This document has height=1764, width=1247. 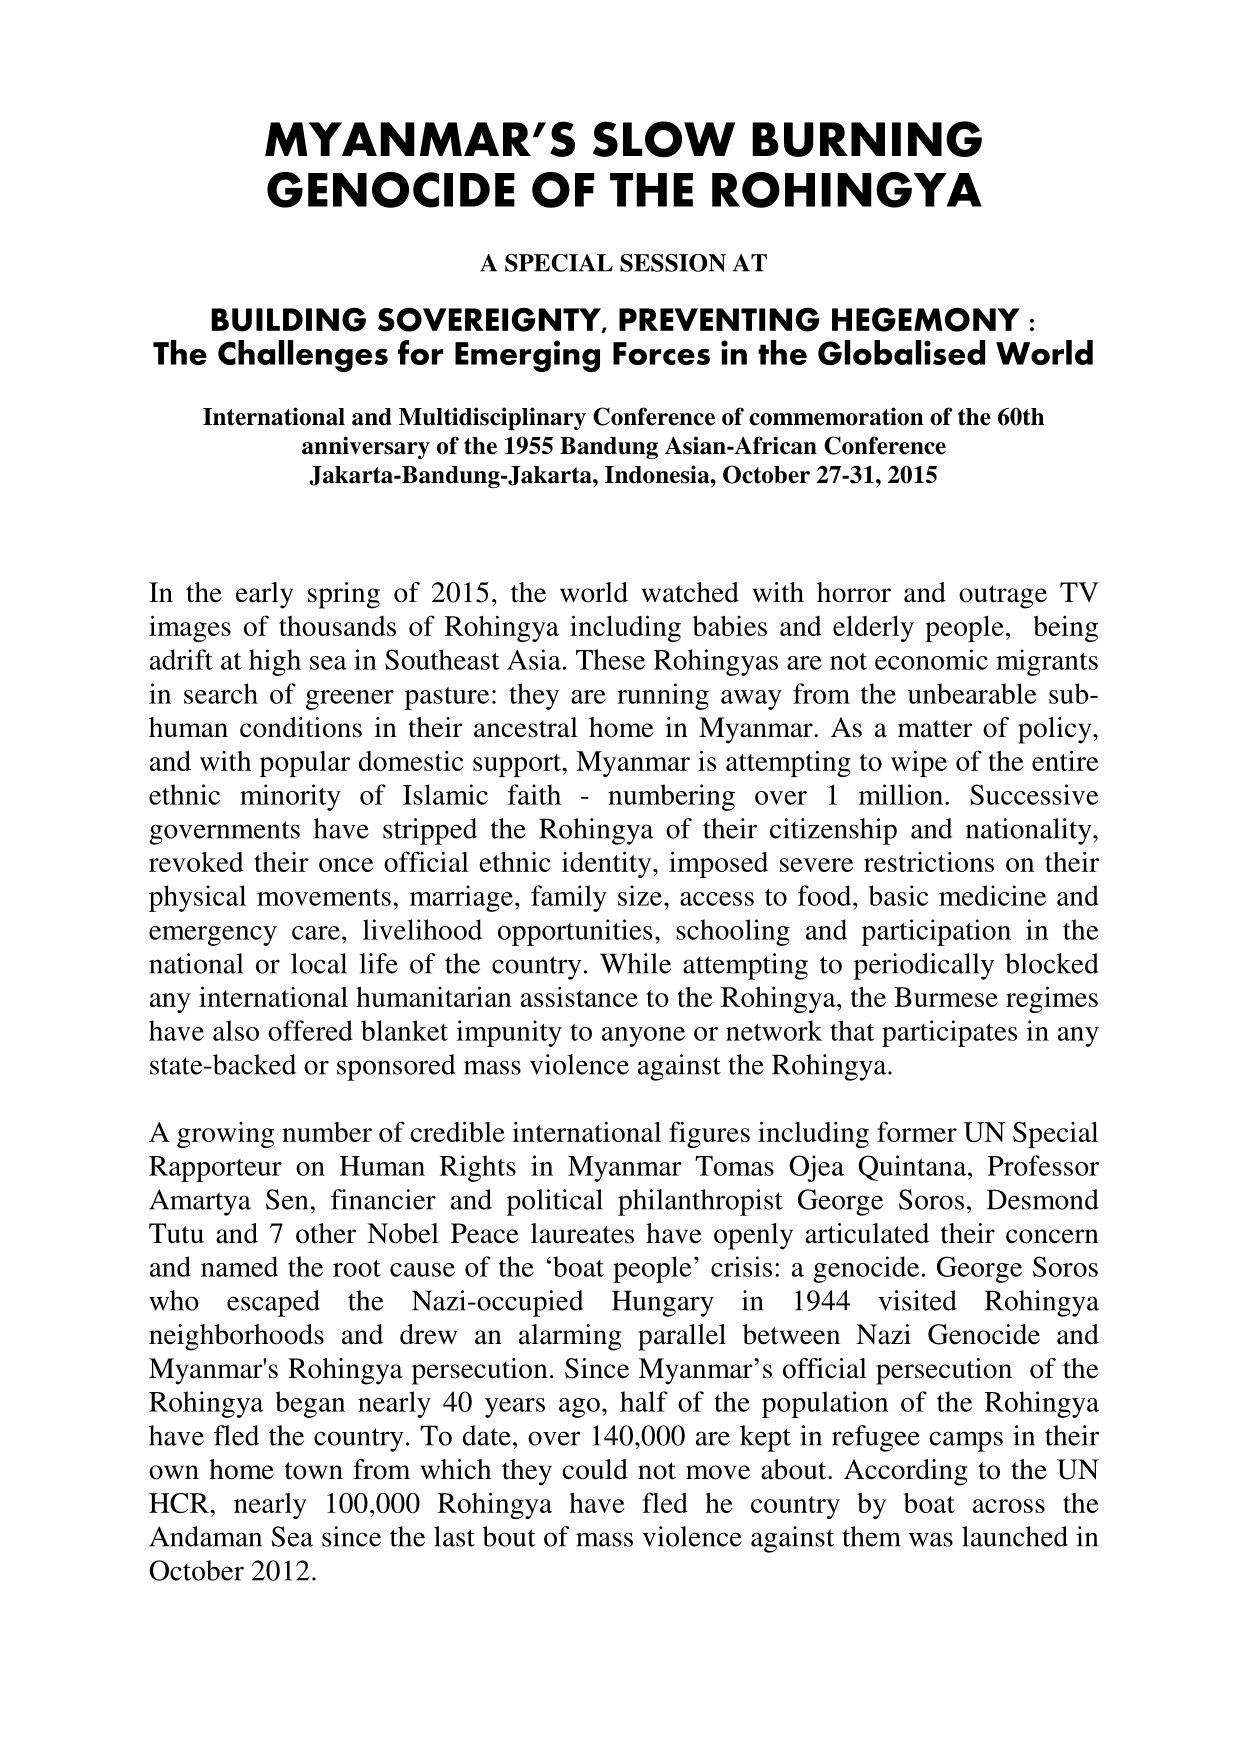 What do you see at coordinates (690, 592) in the document?
I see `watched` at bounding box center [690, 592].
